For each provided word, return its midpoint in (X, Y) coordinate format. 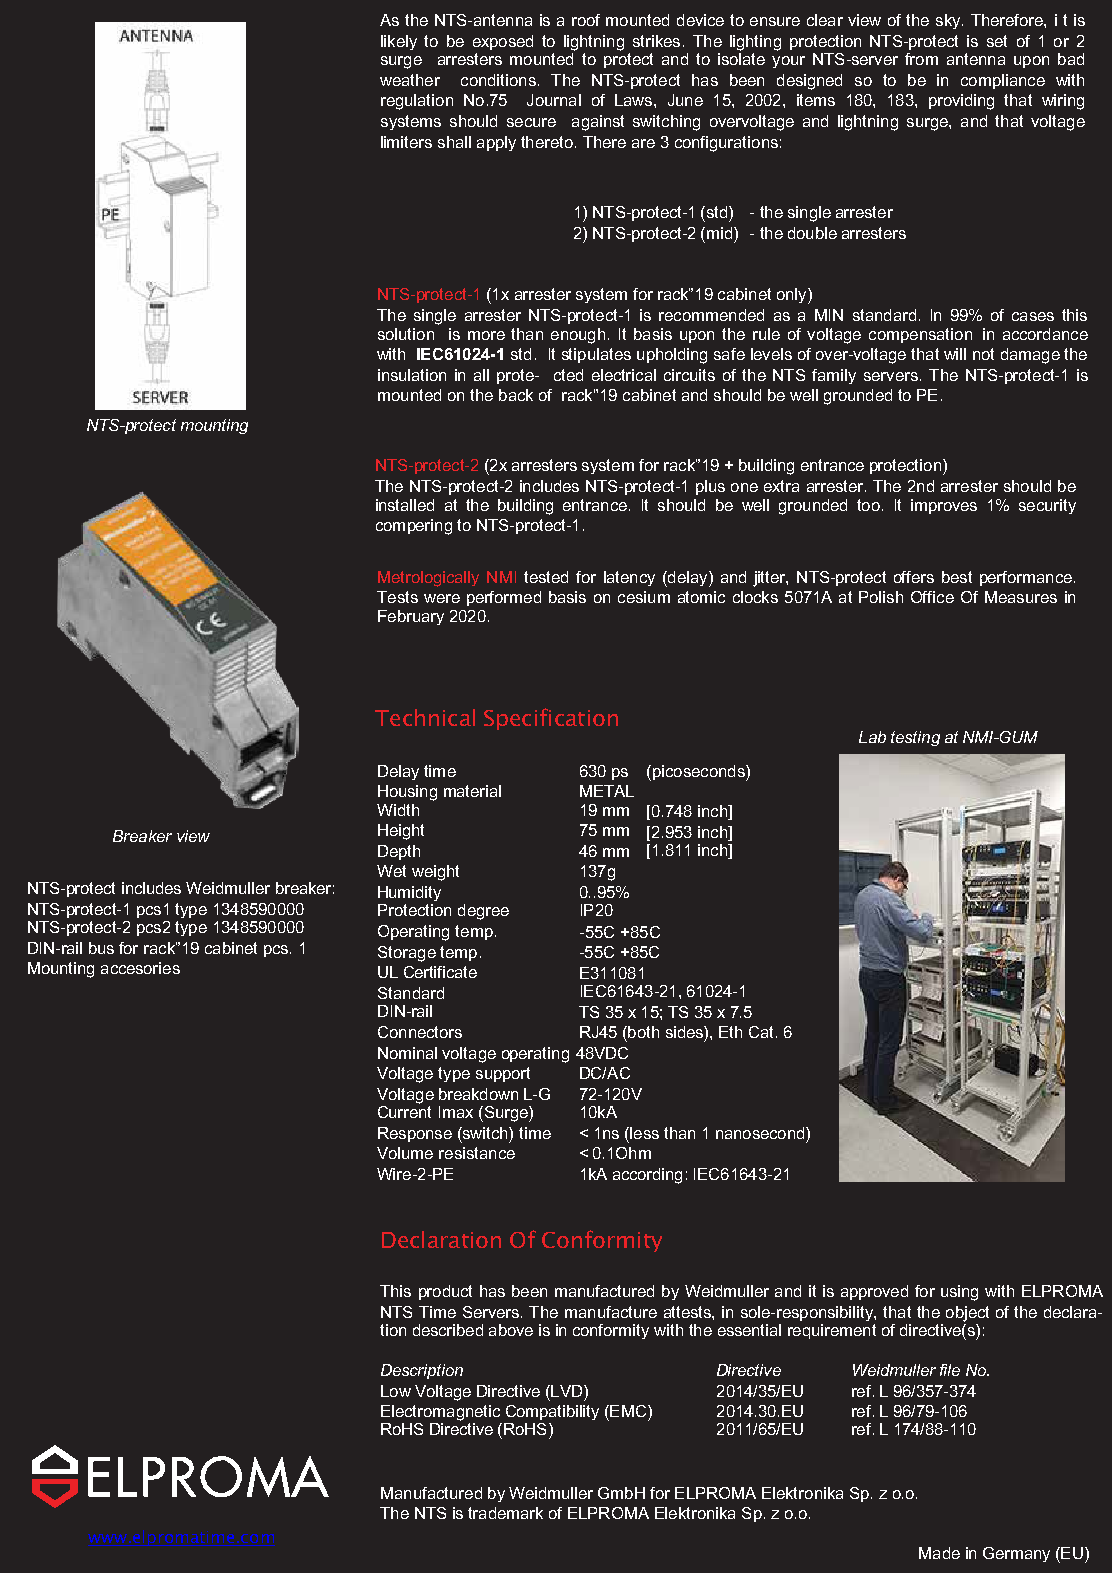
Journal (554, 100)
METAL (607, 791)
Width (398, 810)
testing (915, 738)
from (921, 59)
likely (399, 42)
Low (396, 1391)
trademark (505, 1513)
